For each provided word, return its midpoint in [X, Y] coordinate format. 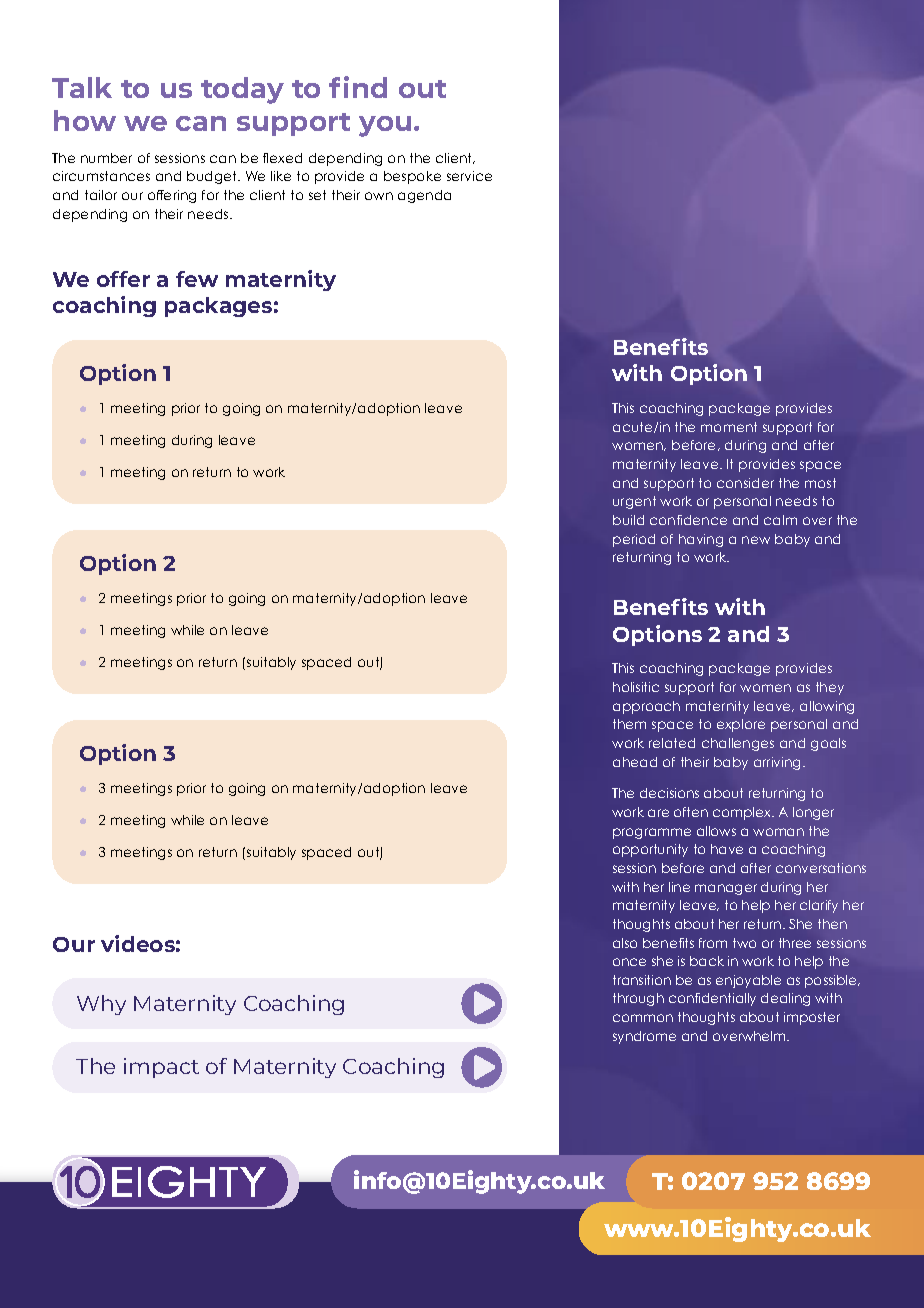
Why [101, 1005]
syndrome [644, 1037]
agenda [424, 196]
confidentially [712, 999]
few [197, 279]
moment [729, 427]
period [634, 540]
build [628, 520]
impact [161, 1068]
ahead [635, 762]
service [469, 176]
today [242, 90]
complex [743, 813]
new [756, 540]
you [385, 126]
